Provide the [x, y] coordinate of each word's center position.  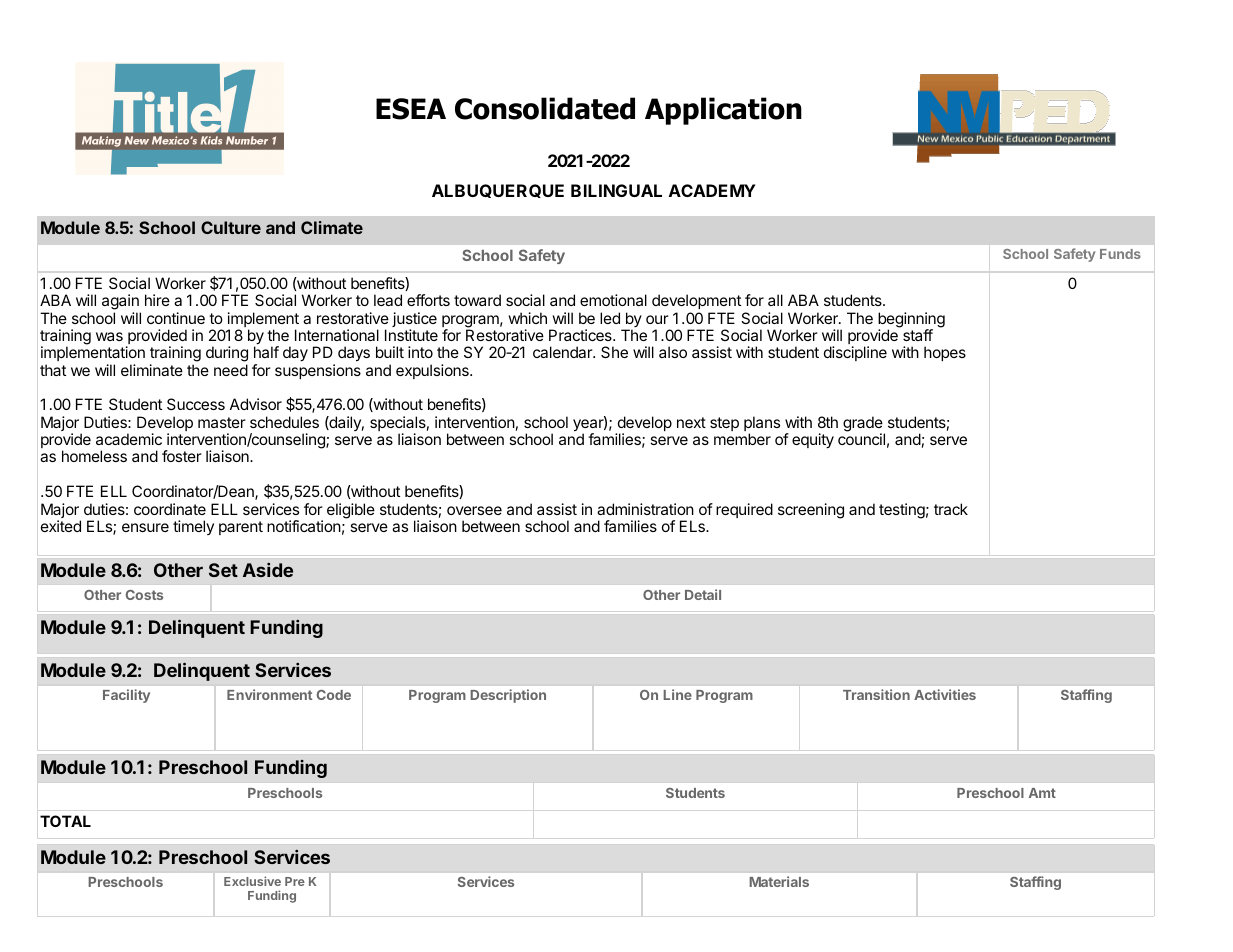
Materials [779, 881]
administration [645, 509]
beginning [911, 321]
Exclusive [252, 881]
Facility [126, 696]
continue [176, 318]
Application [723, 111]
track [951, 509]
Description [508, 696]
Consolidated [545, 108]
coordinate [170, 509]
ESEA [411, 109]
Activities [945, 694]
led [610, 318]
